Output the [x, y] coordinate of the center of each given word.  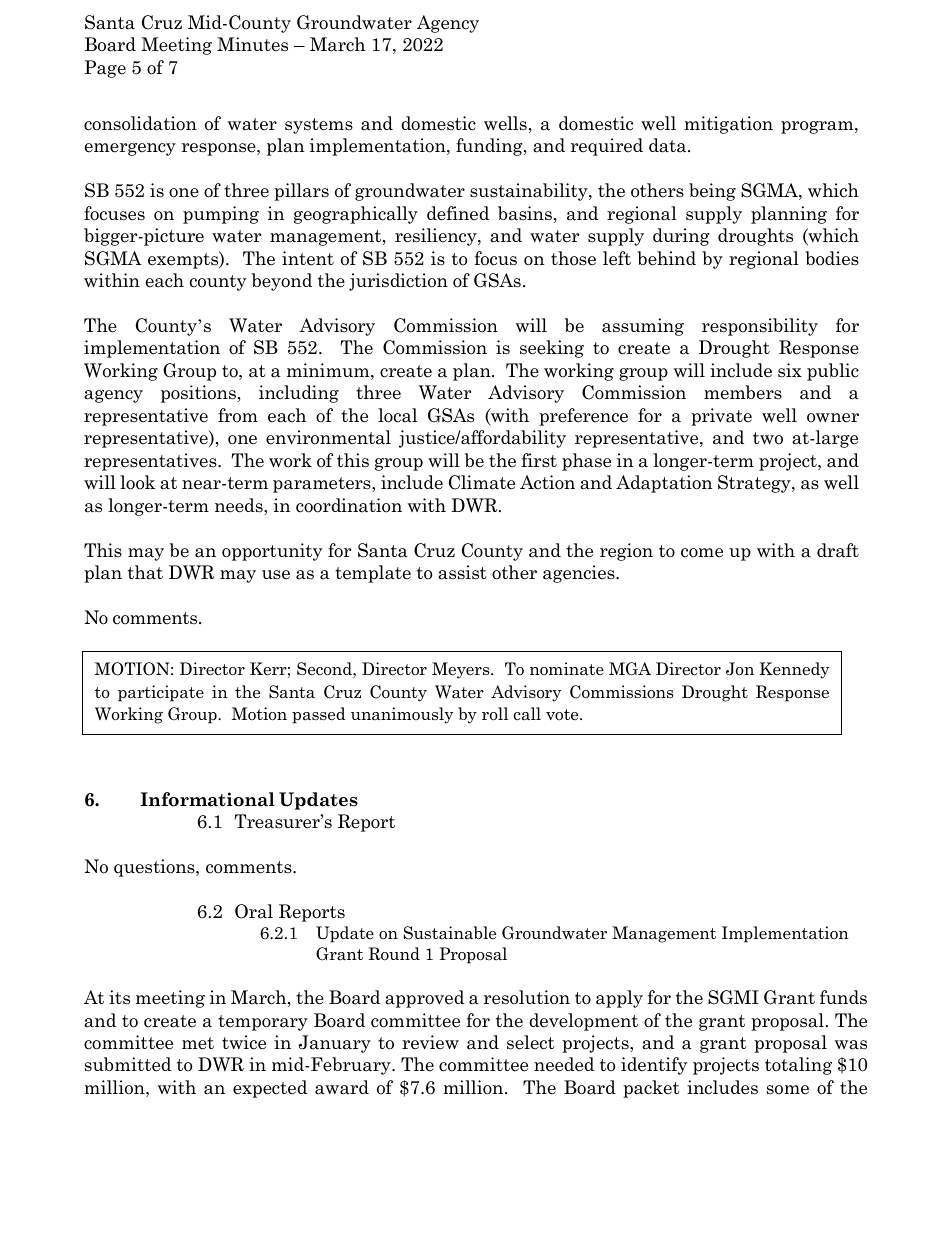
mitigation [728, 125]
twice [244, 1042]
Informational [207, 799]
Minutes [252, 44]
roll [495, 714]
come [702, 553]
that [145, 572]
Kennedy [794, 670]
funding [490, 147]
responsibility [760, 327]
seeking [552, 349]
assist [462, 572]
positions [198, 394]
